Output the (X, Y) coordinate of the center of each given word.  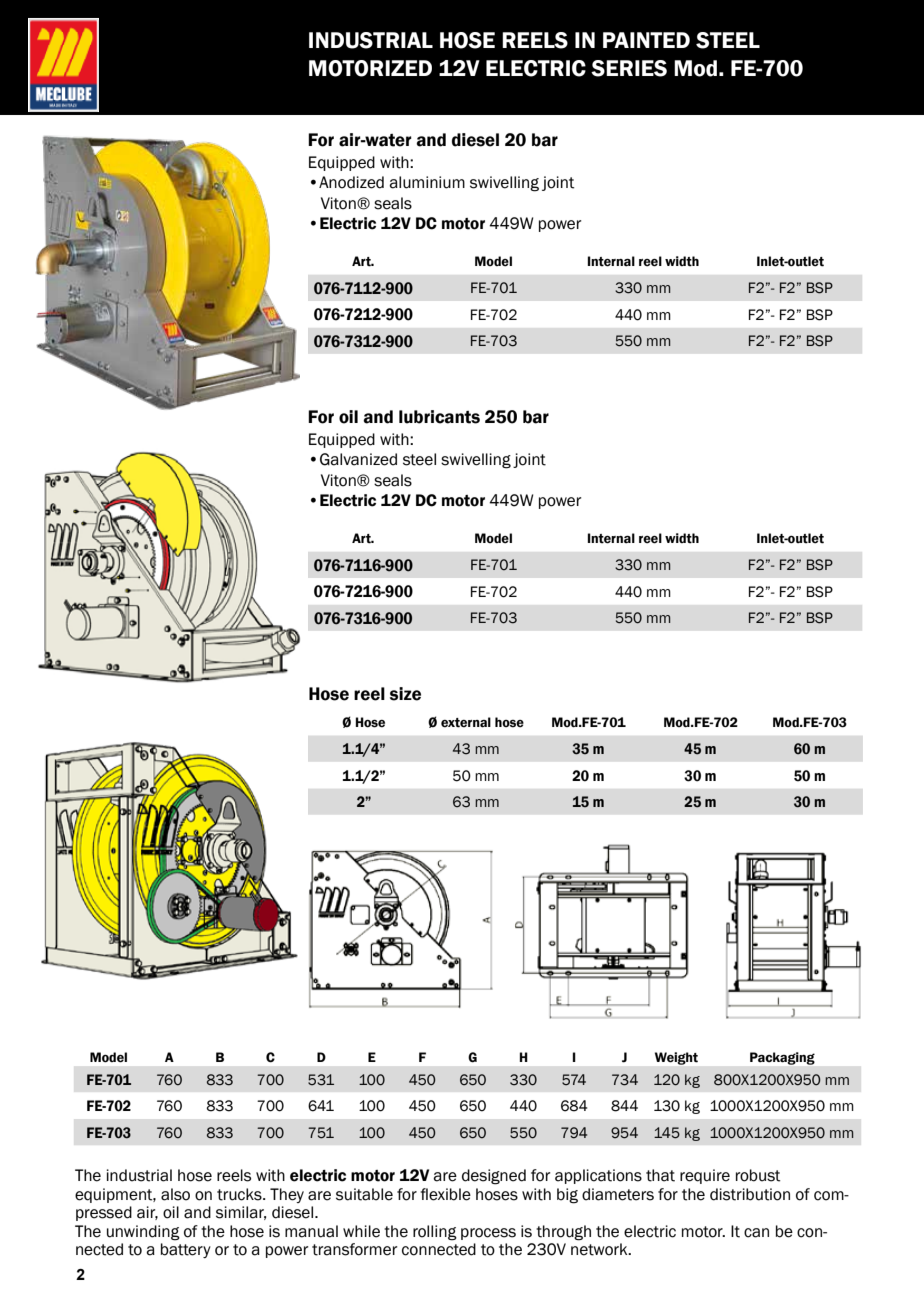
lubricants (439, 417)
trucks (240, 1194)
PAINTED (646, 40)
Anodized (351, 182)
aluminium (427, 182)
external (466, 722)
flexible (446, 1194)
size (405, 694)
